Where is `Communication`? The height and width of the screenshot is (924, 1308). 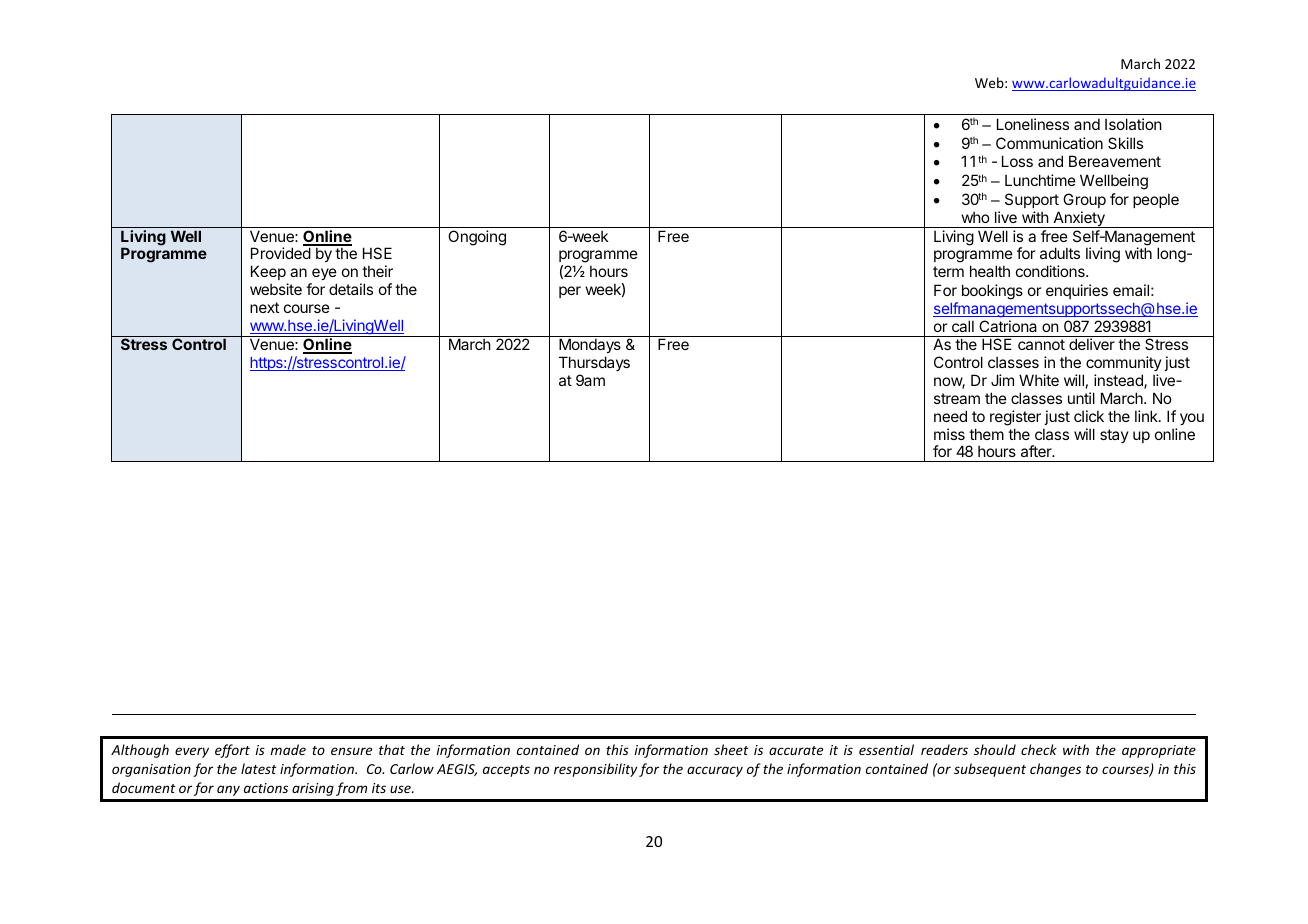 Communication is located at coordinates (1049, 143).
